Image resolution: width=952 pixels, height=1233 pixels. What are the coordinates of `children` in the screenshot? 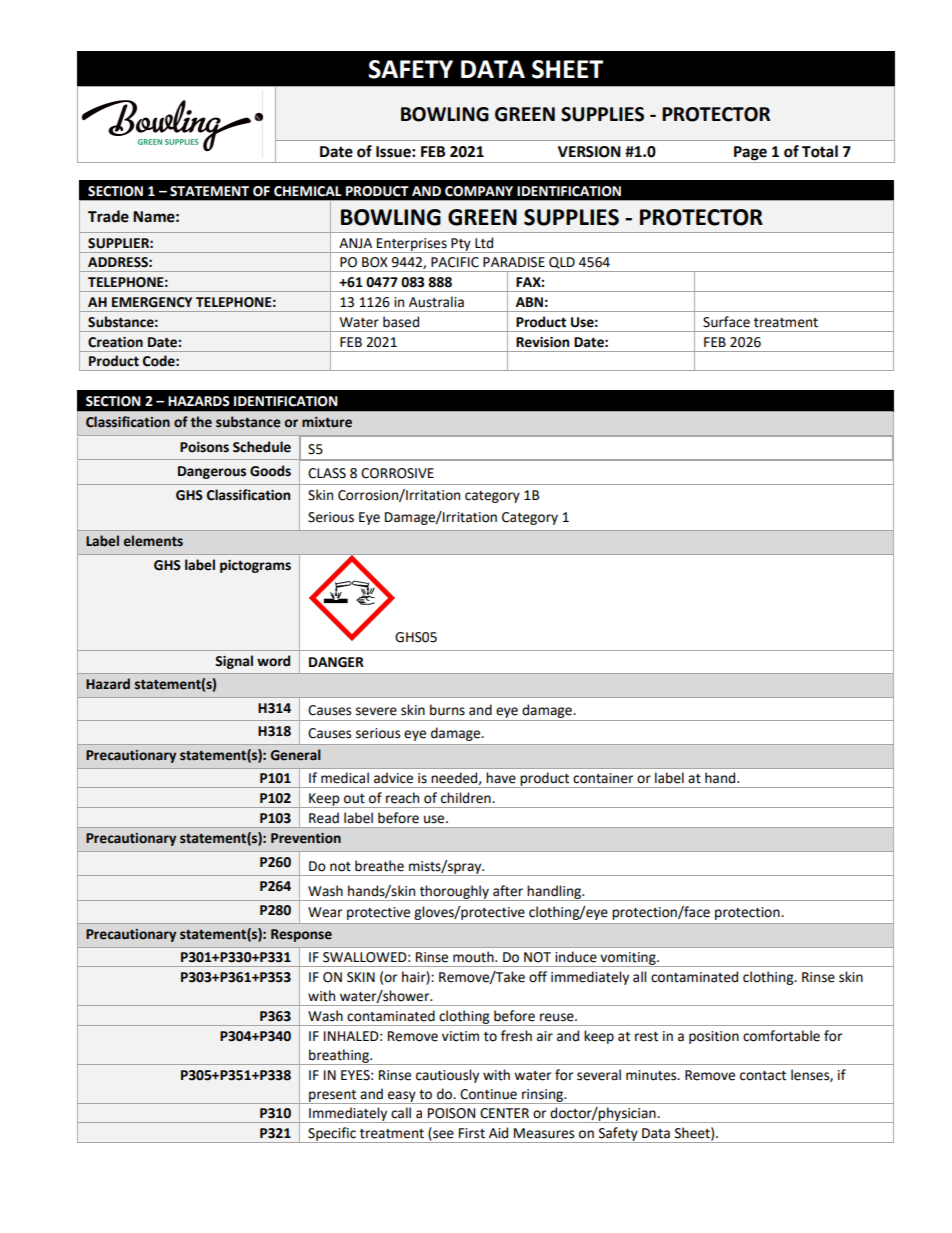 It's located at (467, 798).
